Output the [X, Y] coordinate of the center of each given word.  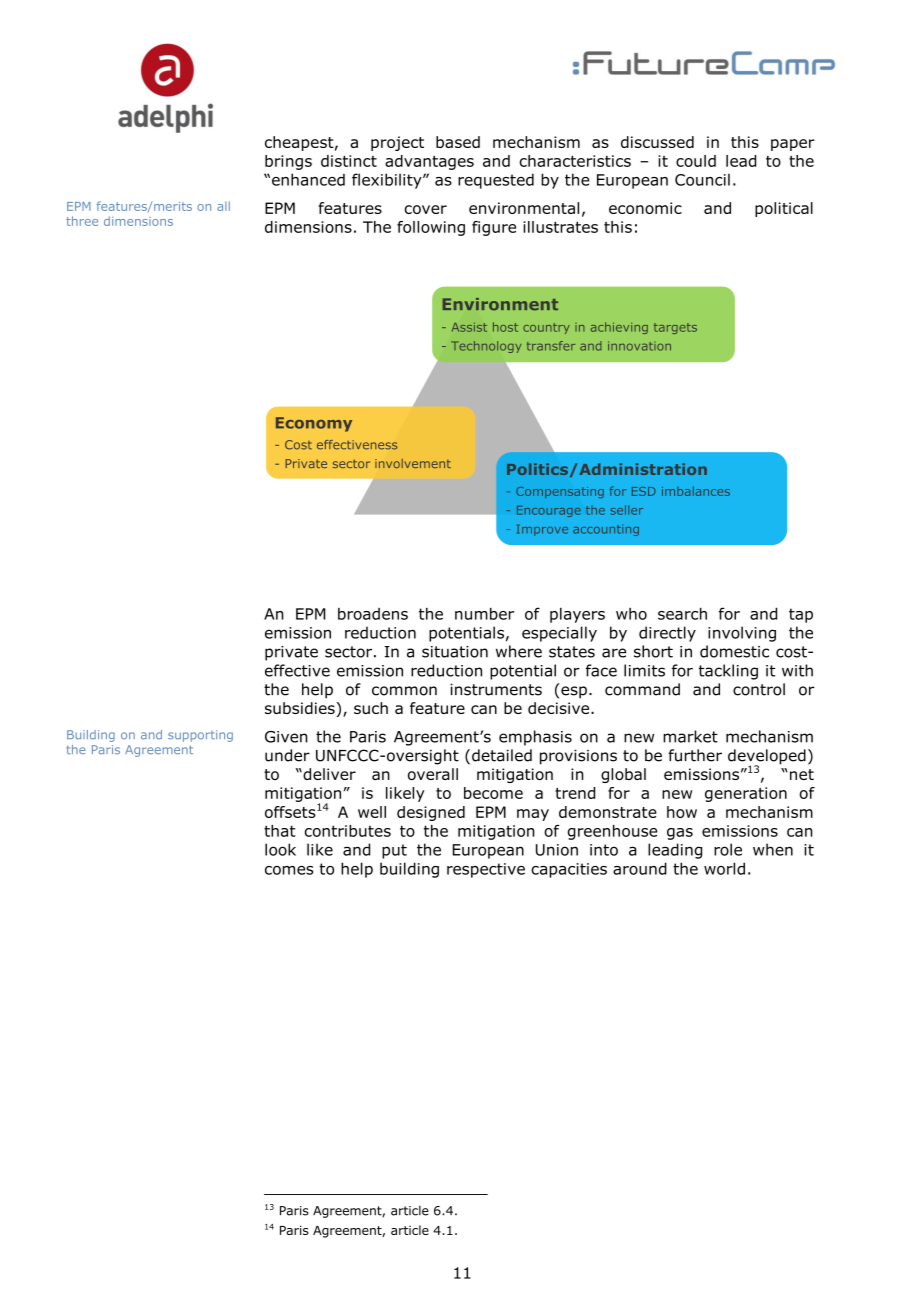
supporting [200, 736]
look [280, 849]
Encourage [549, 511]
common [404, 691]
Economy [314, 424]
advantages [429, 162]
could [696, 161]
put [394, 851]
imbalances [696, 491]
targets [675, 328]
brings [288, 162]
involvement [413, 463]
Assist [469, 327]
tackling [728, 672]
